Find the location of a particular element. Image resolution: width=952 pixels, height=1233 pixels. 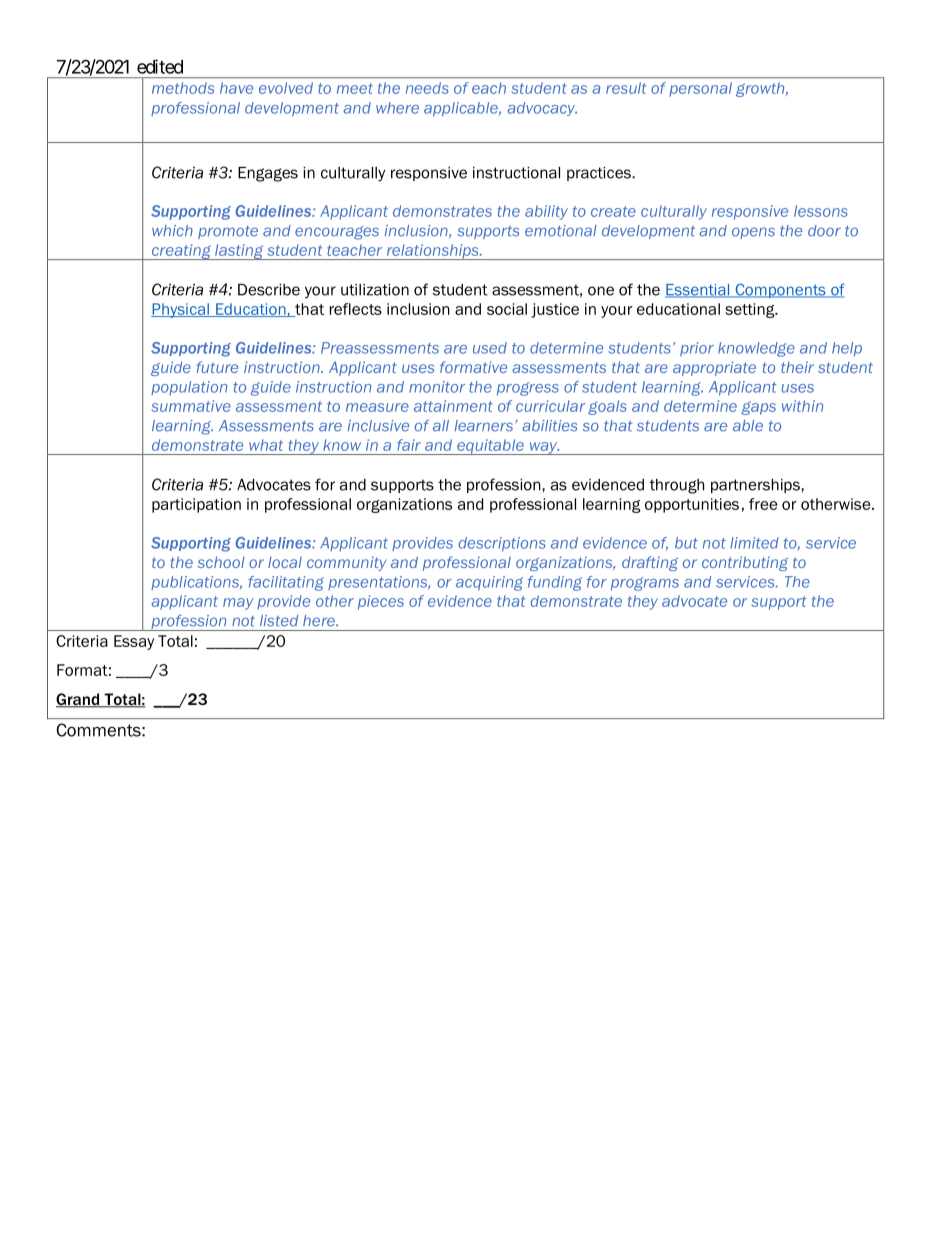

summative is located at coordinates (191, 406).
